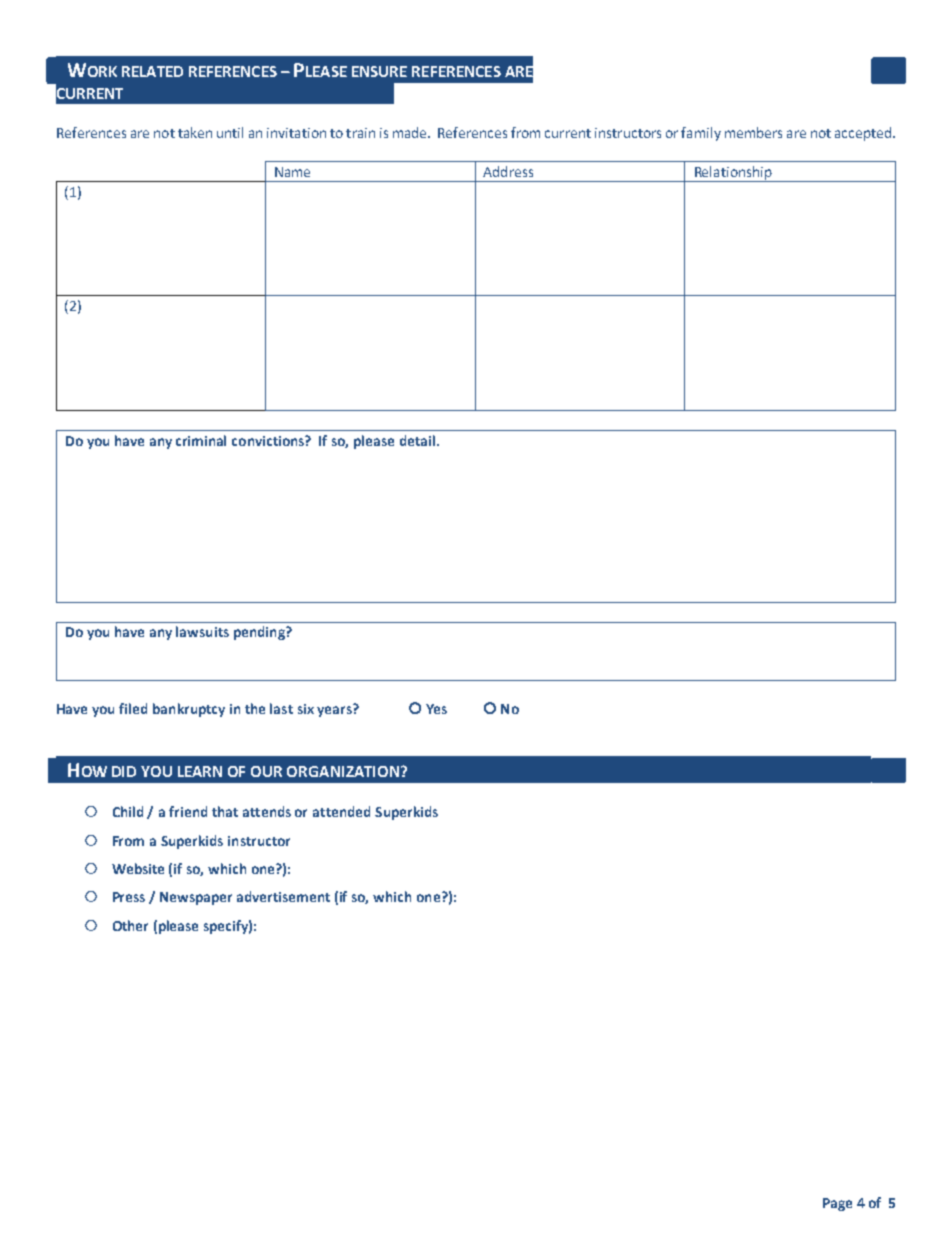  I want to click on members, so click(753, 132).
